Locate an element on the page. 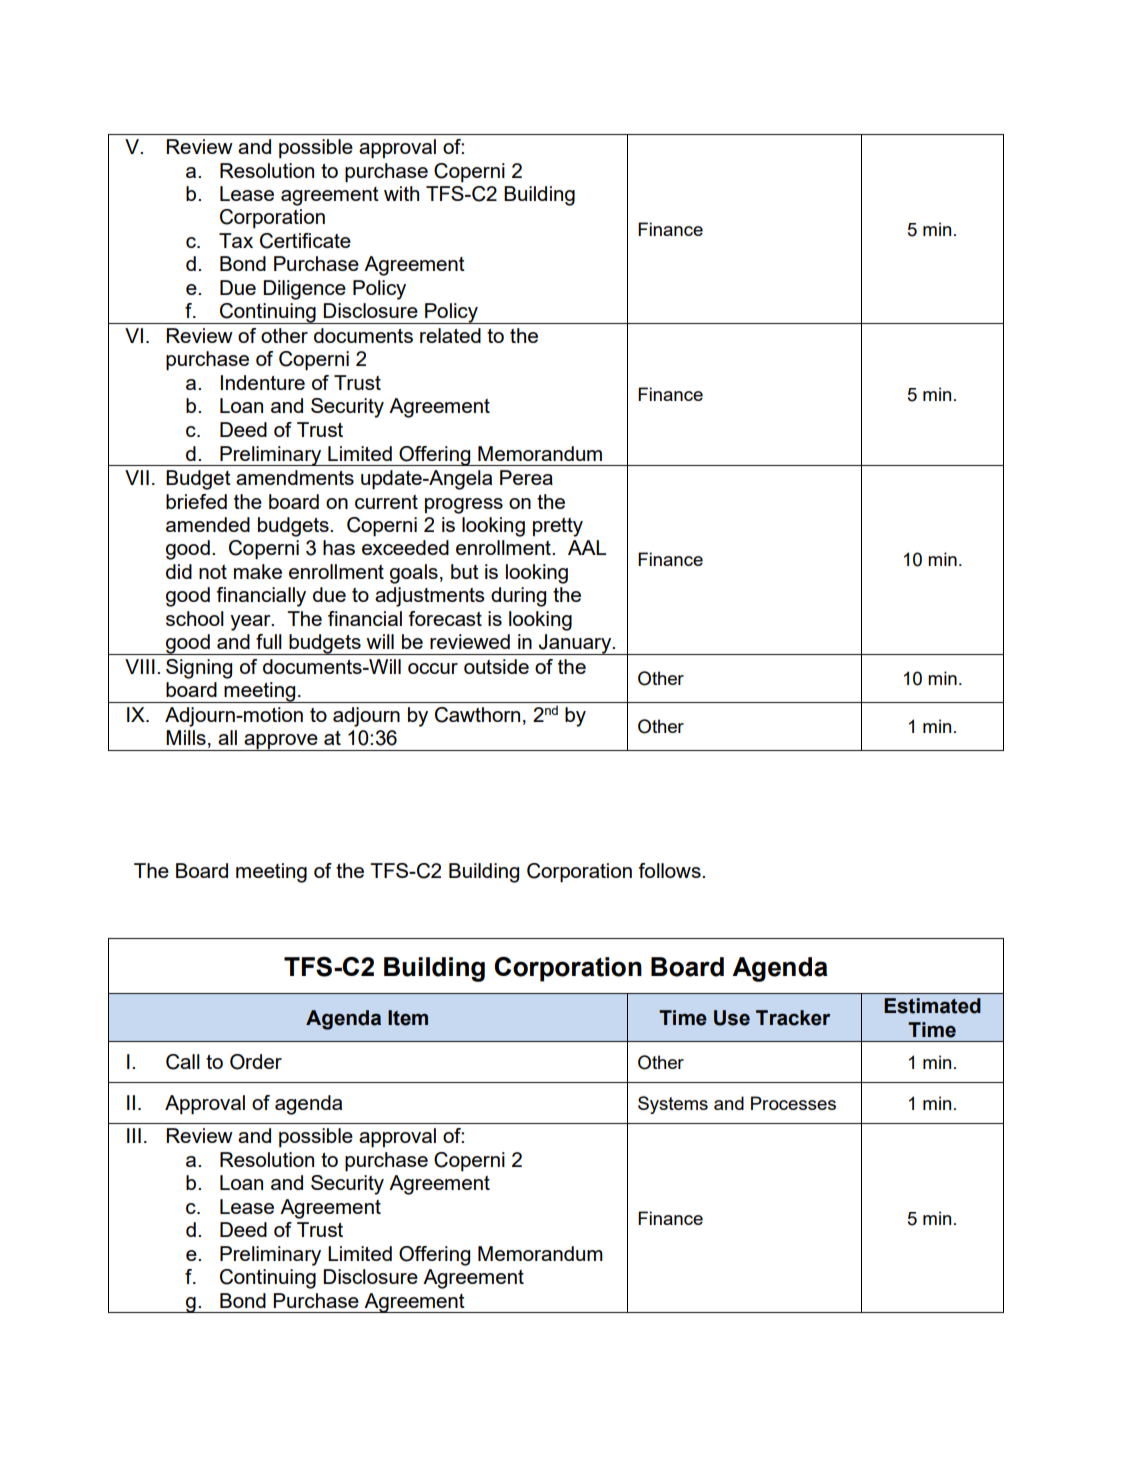 Image resolution: width=1138 pixels, height=1472 pixels. related is located at coordinates (450, 335).
